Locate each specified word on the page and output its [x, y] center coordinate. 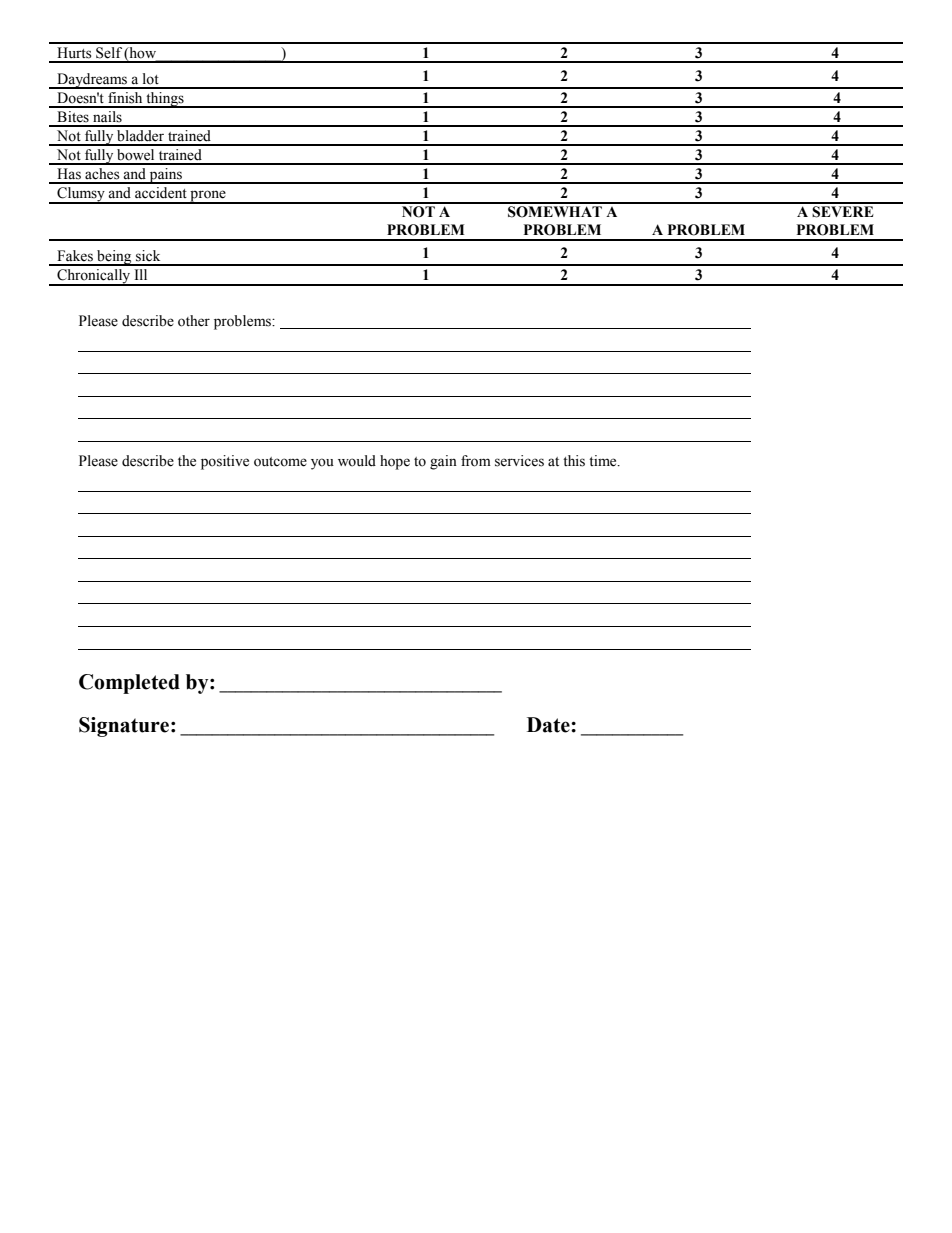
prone [208, 197]
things [165, 100]
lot [151, 79]
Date [549, 725]
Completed [129, 684]
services [519, 461]
